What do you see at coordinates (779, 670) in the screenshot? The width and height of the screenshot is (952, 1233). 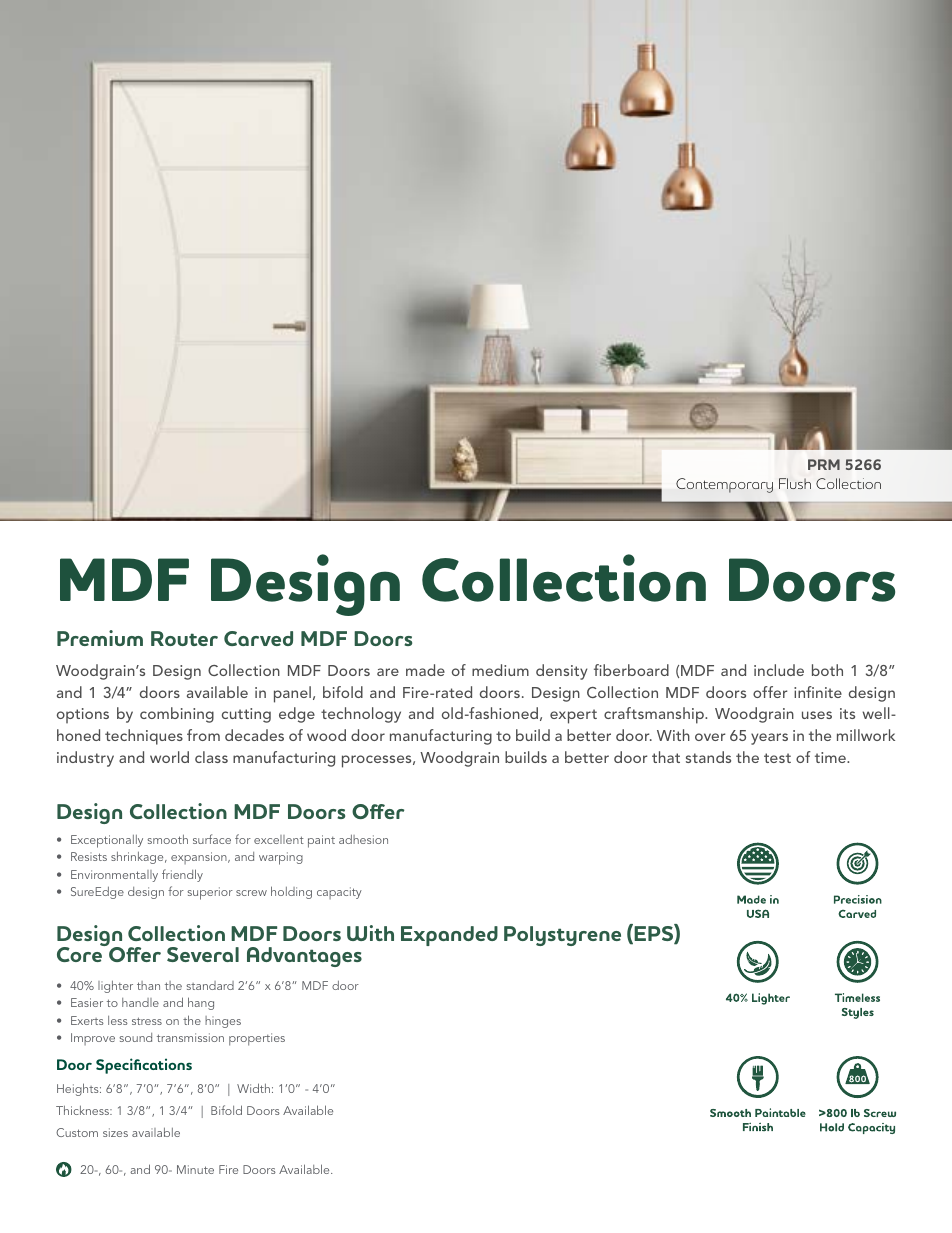 I see `include` at bounding box center [779, 670].
